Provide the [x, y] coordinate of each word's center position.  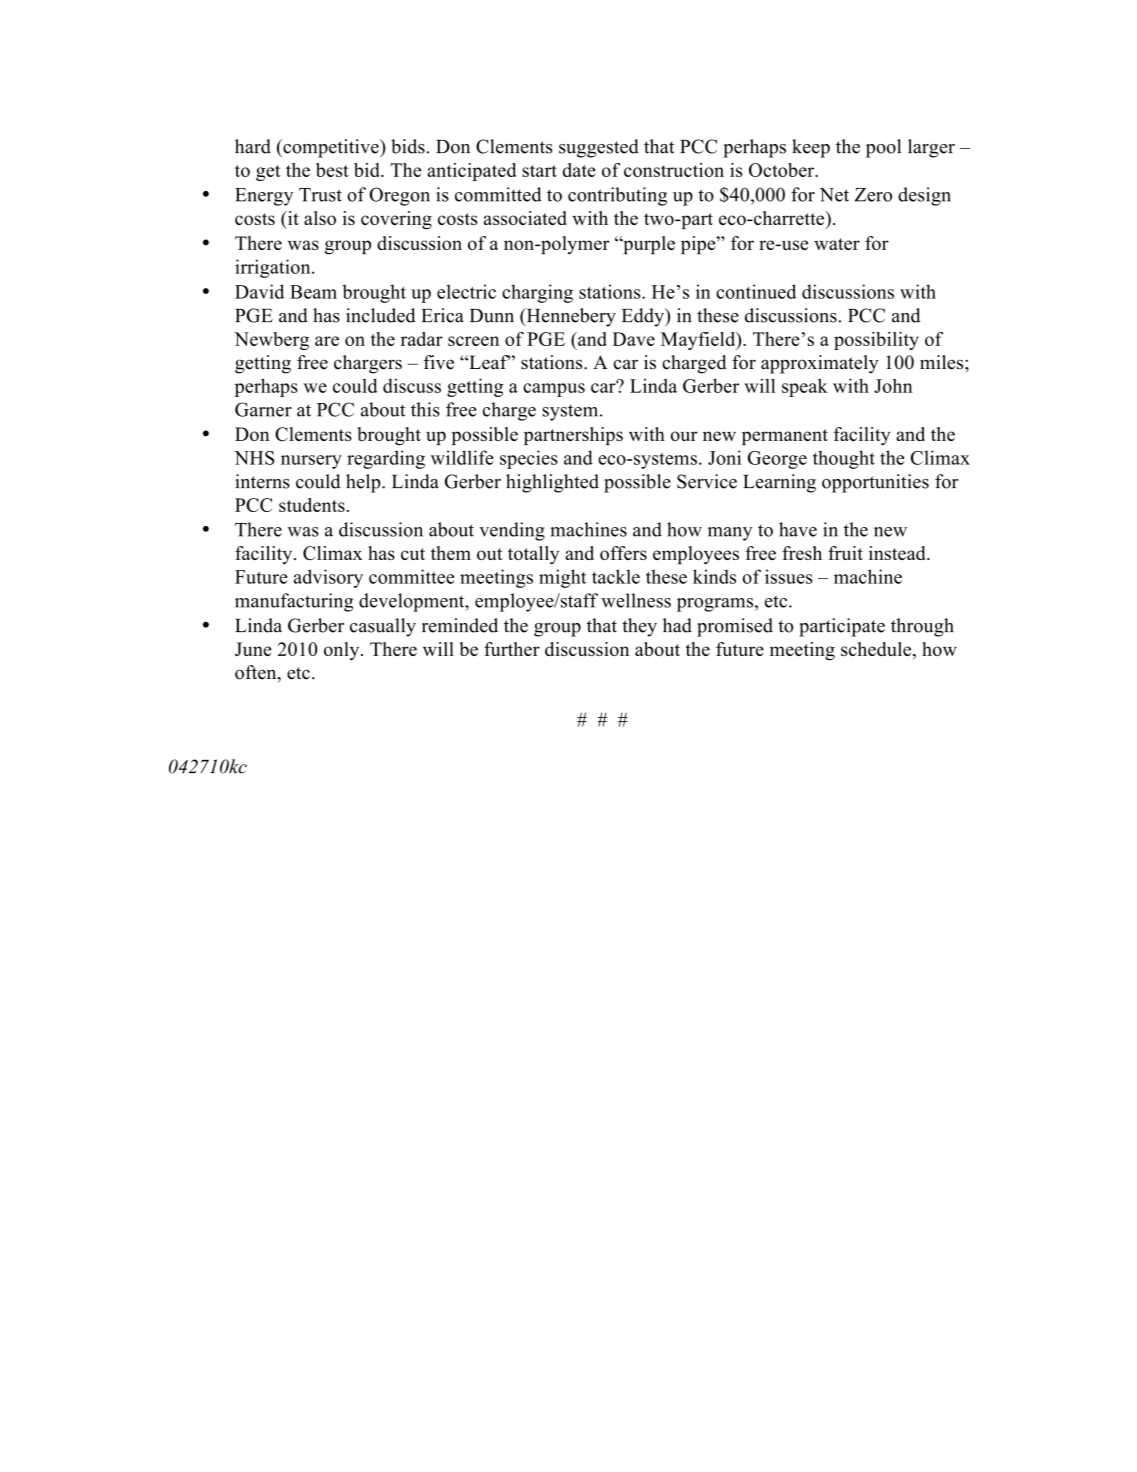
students [312, 505]
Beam [313, 292]
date [579, 170]
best [332, 170]
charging [537, 293]
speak [805, 387]
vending [512, 531]
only [343, 651]
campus [554, 390]
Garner [263, 409]
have [798, 529]
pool [883, 148]
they [639, 627]
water [837, 244]
